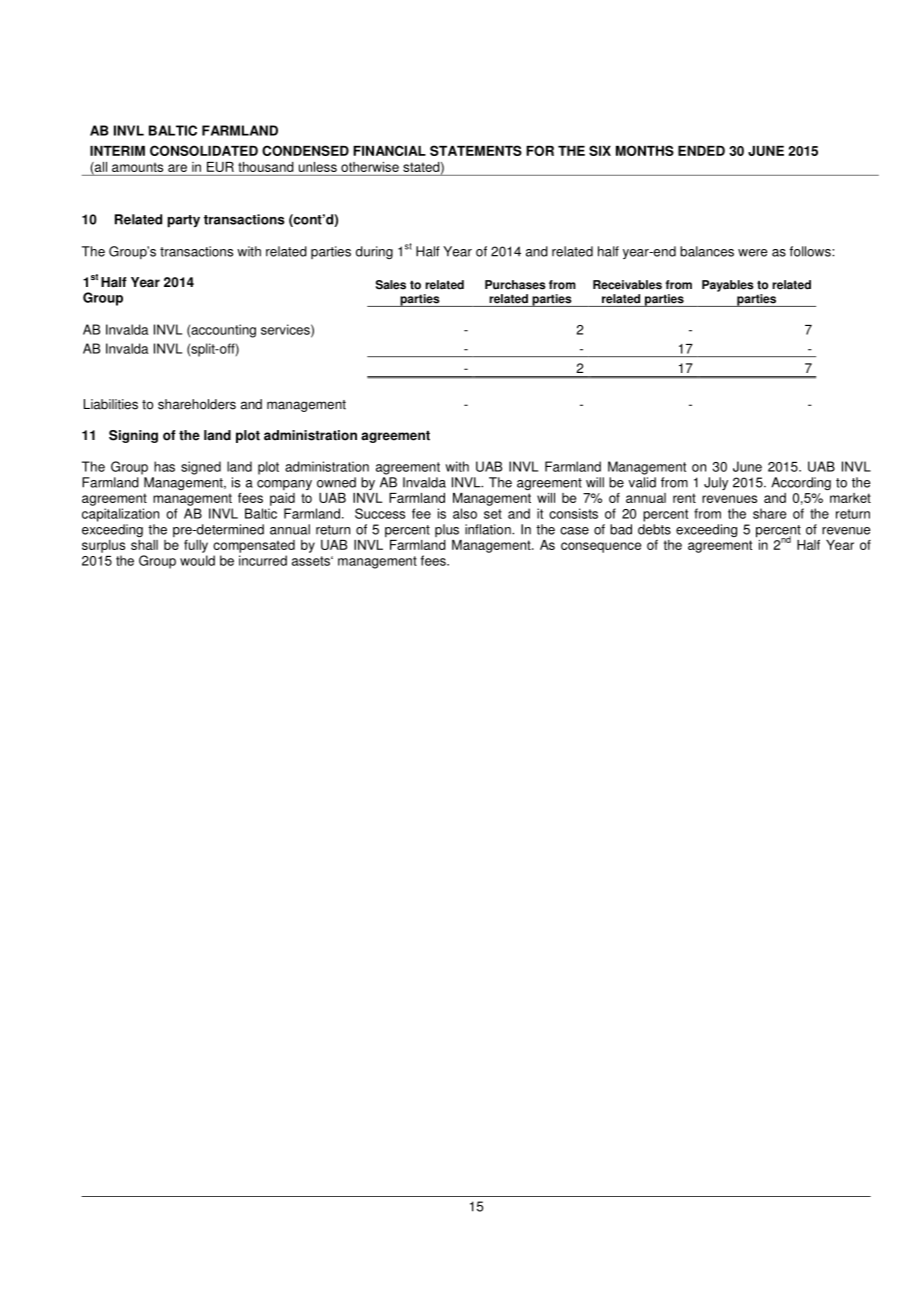  What do you see at coordinates (476, 150) in the image?
I see `STATEMENTS` at bounding box center [476, 150].
